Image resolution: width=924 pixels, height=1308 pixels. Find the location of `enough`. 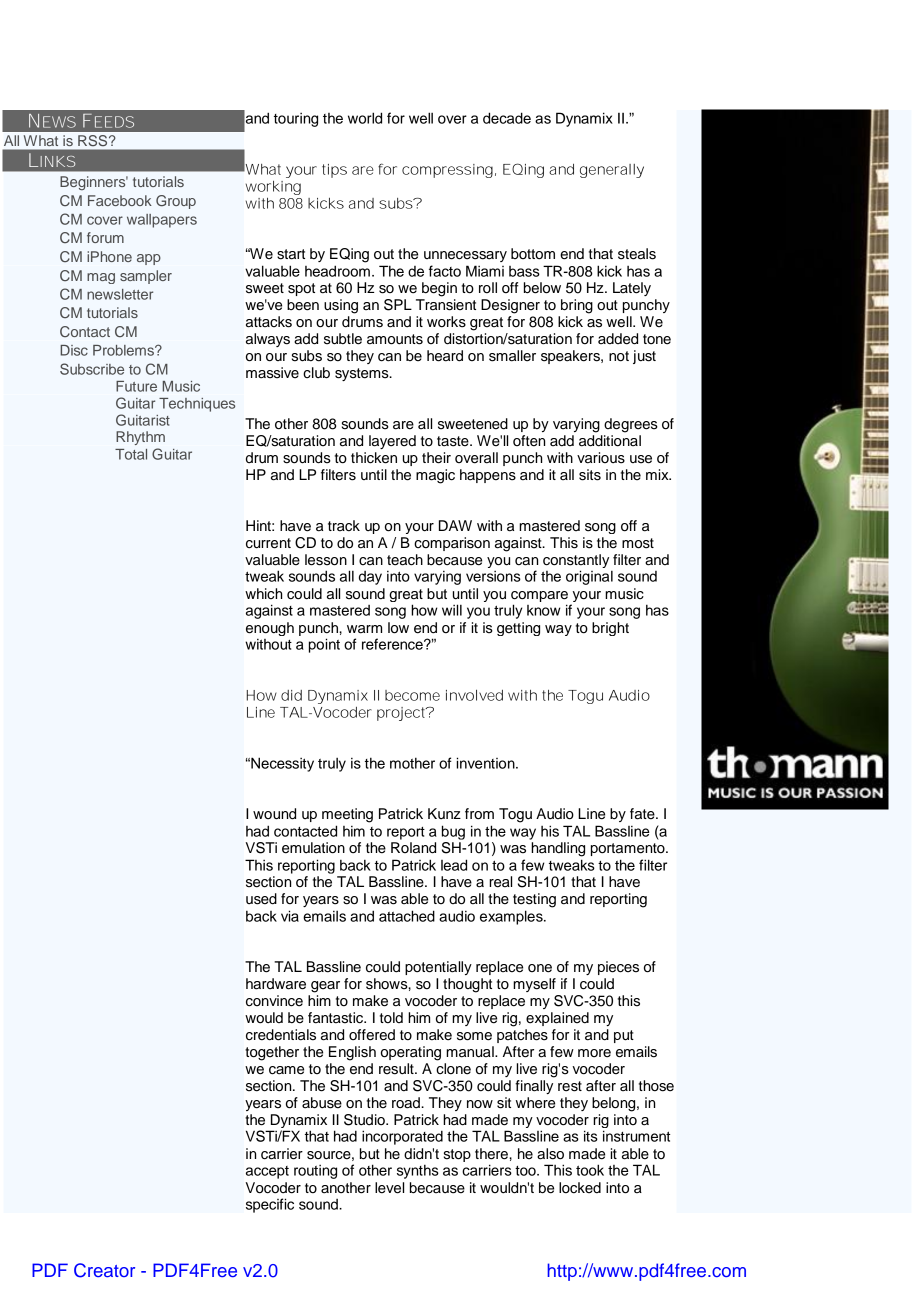

enough is located at coordinates (270, 629).
